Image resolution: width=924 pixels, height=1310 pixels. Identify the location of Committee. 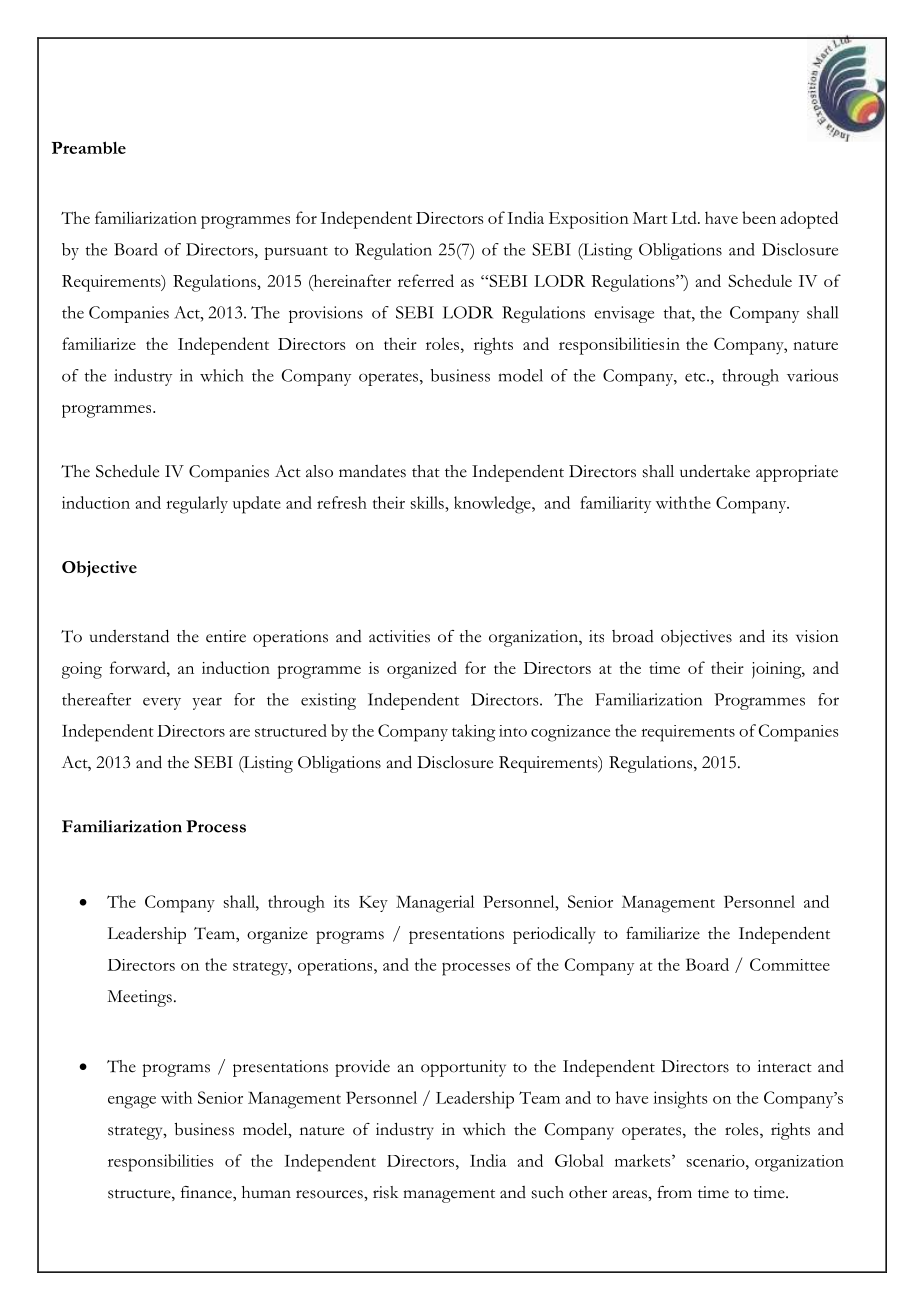
(790, 964).
